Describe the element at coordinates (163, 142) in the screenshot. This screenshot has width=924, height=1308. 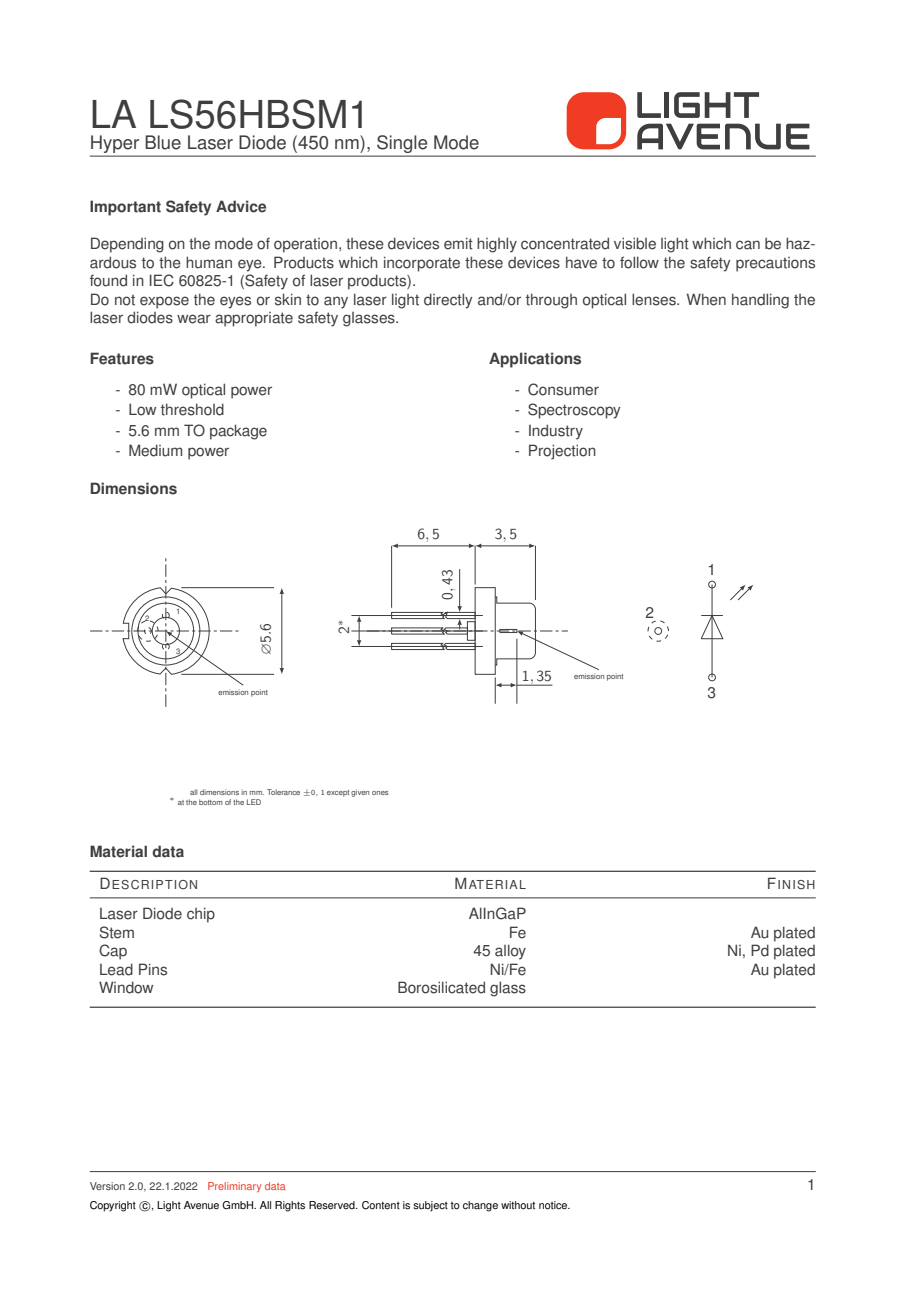
I see `Blue` at that location.
